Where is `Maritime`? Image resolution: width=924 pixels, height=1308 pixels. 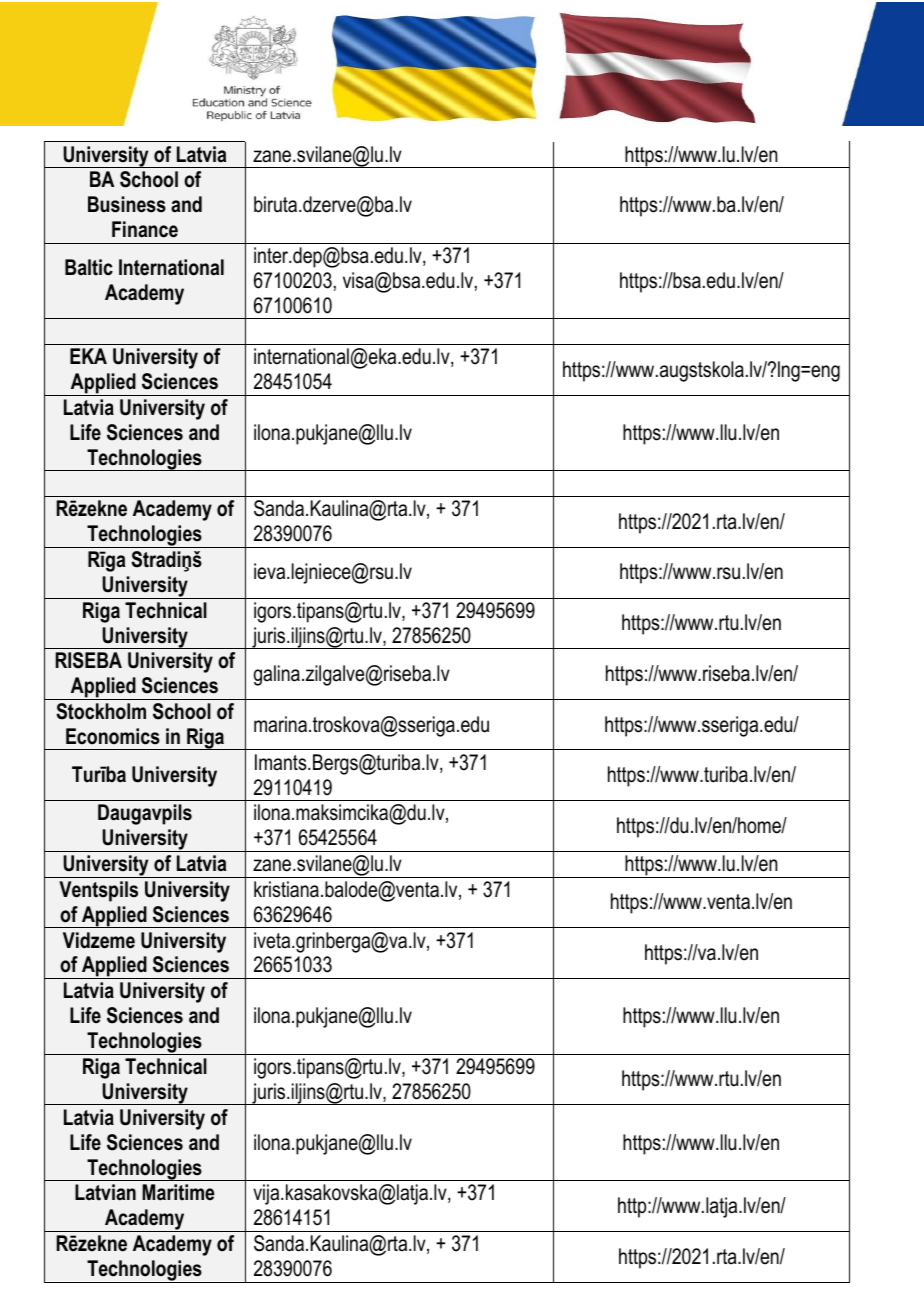 Maritime is located at coordinates (178, 1192).
